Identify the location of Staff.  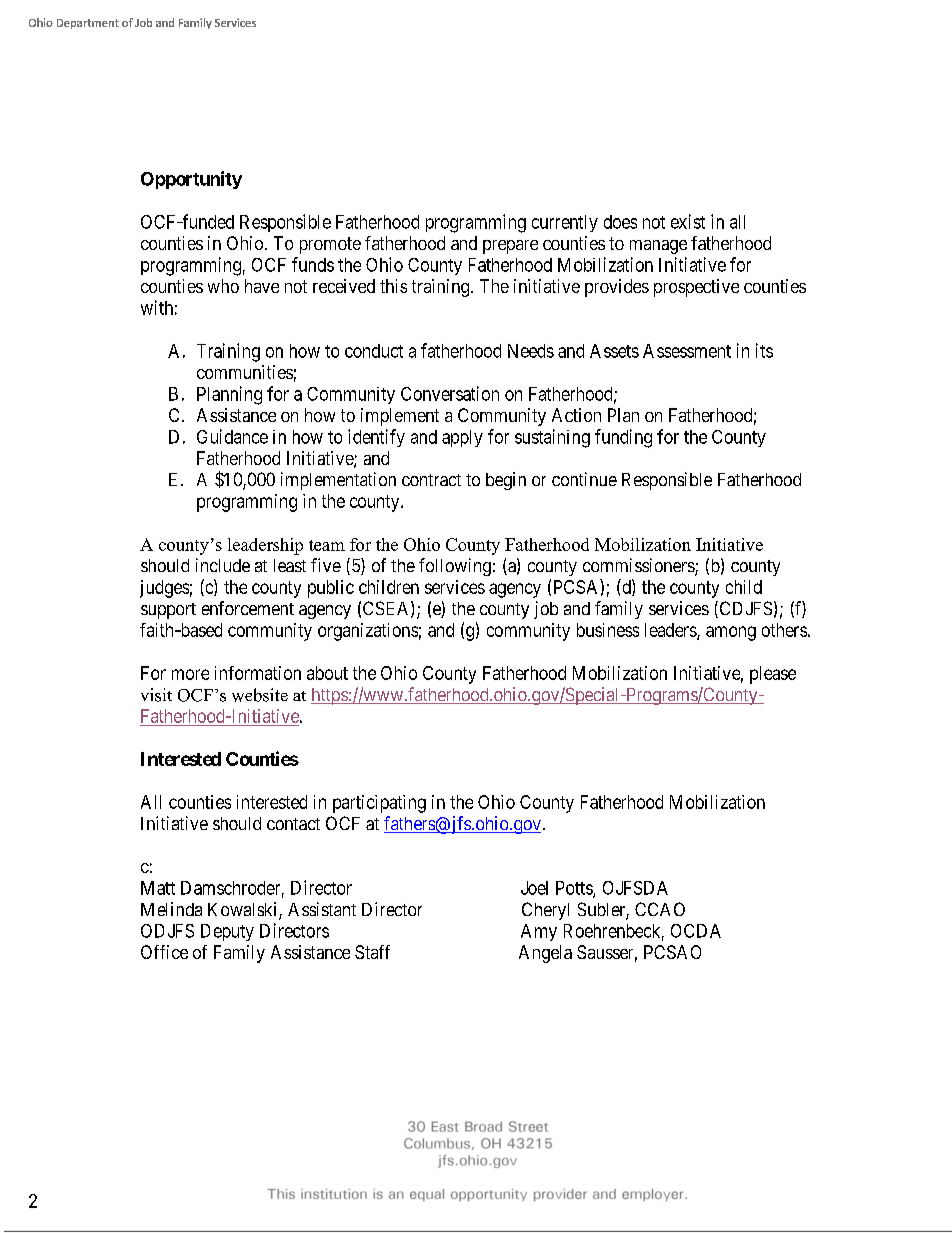
(372, 952).
